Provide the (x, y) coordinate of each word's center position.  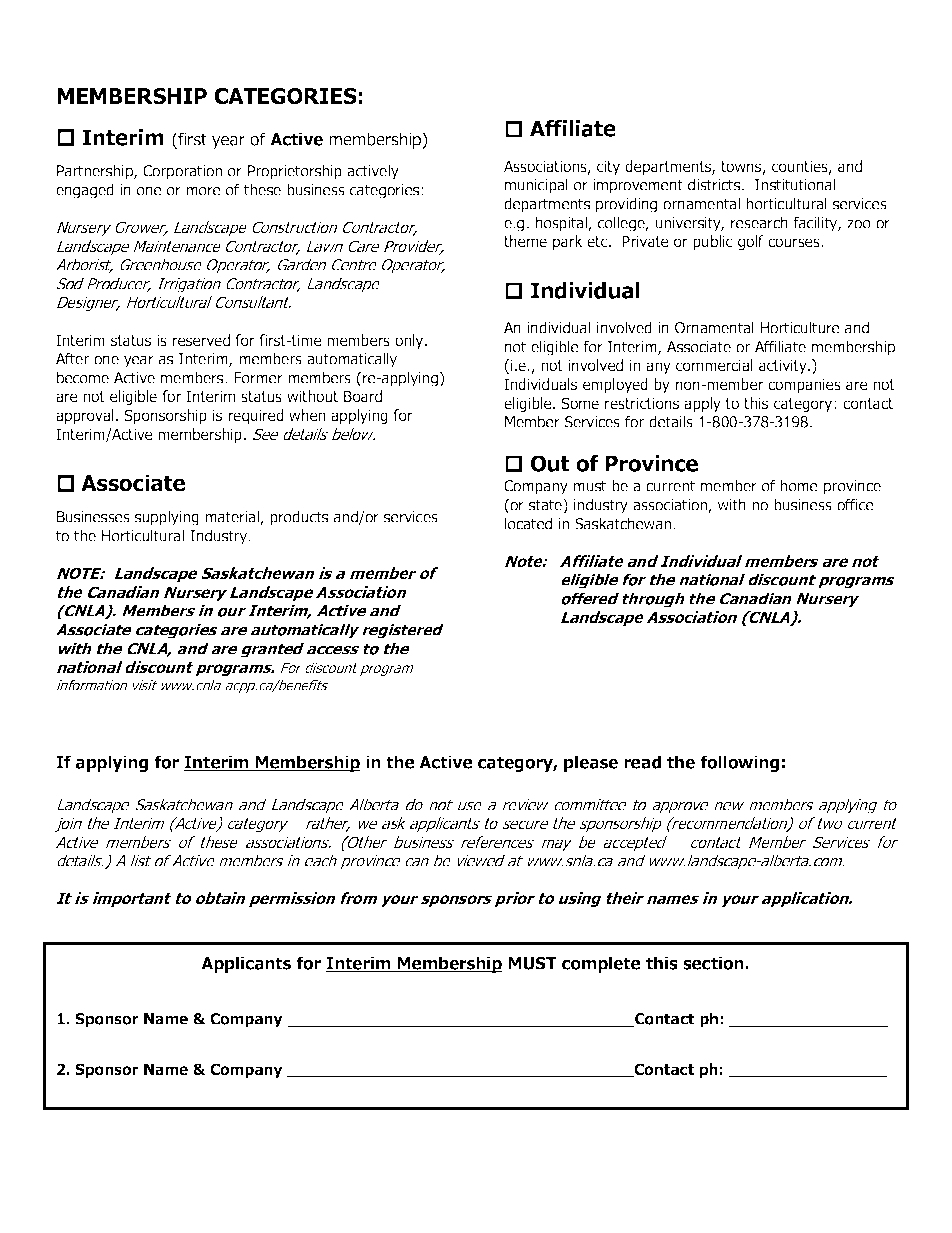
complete (601, 964)
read (642, 762)
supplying (167, 518)
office (855, 504)
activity (784, 366)
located (528, 523)
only (410, 341)
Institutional (795, 184)
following (739, 763)
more (203, 191)
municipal (536, 186)
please (591, 763)
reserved (201, 340)
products (299, 518)
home (799, 485)
